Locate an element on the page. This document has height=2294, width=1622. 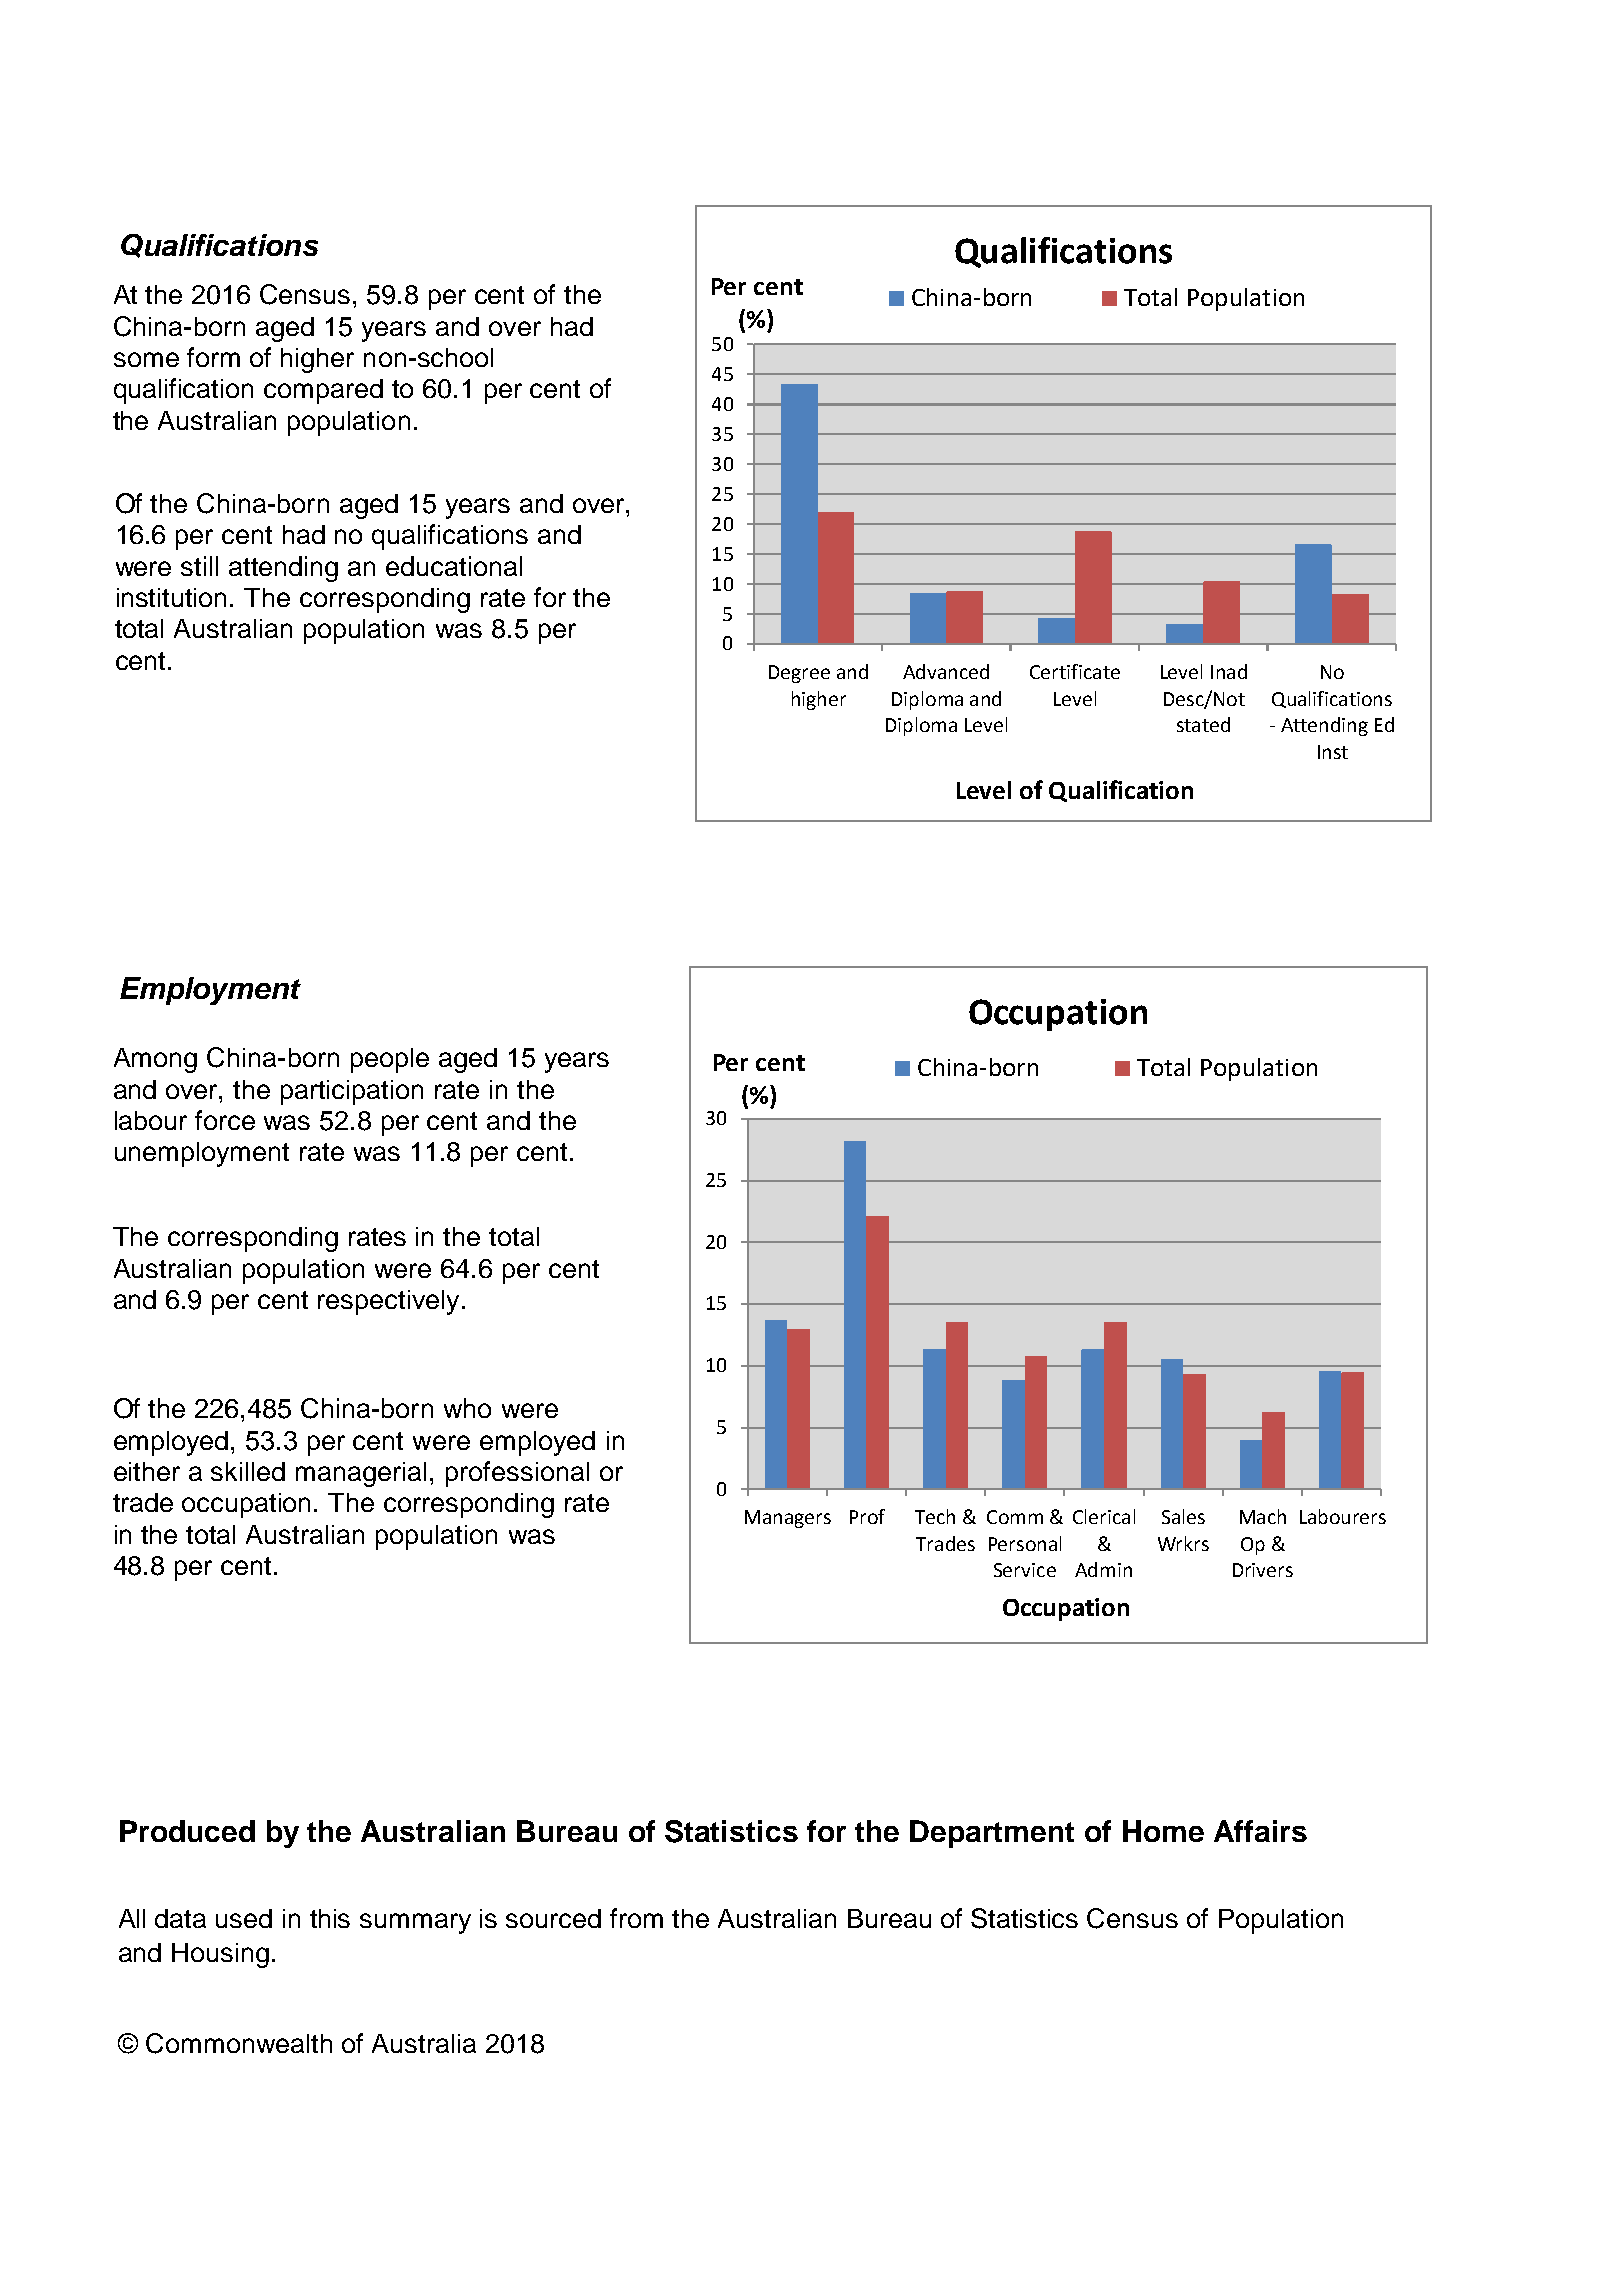
Admin is located at coordinates (1103, 1569).
